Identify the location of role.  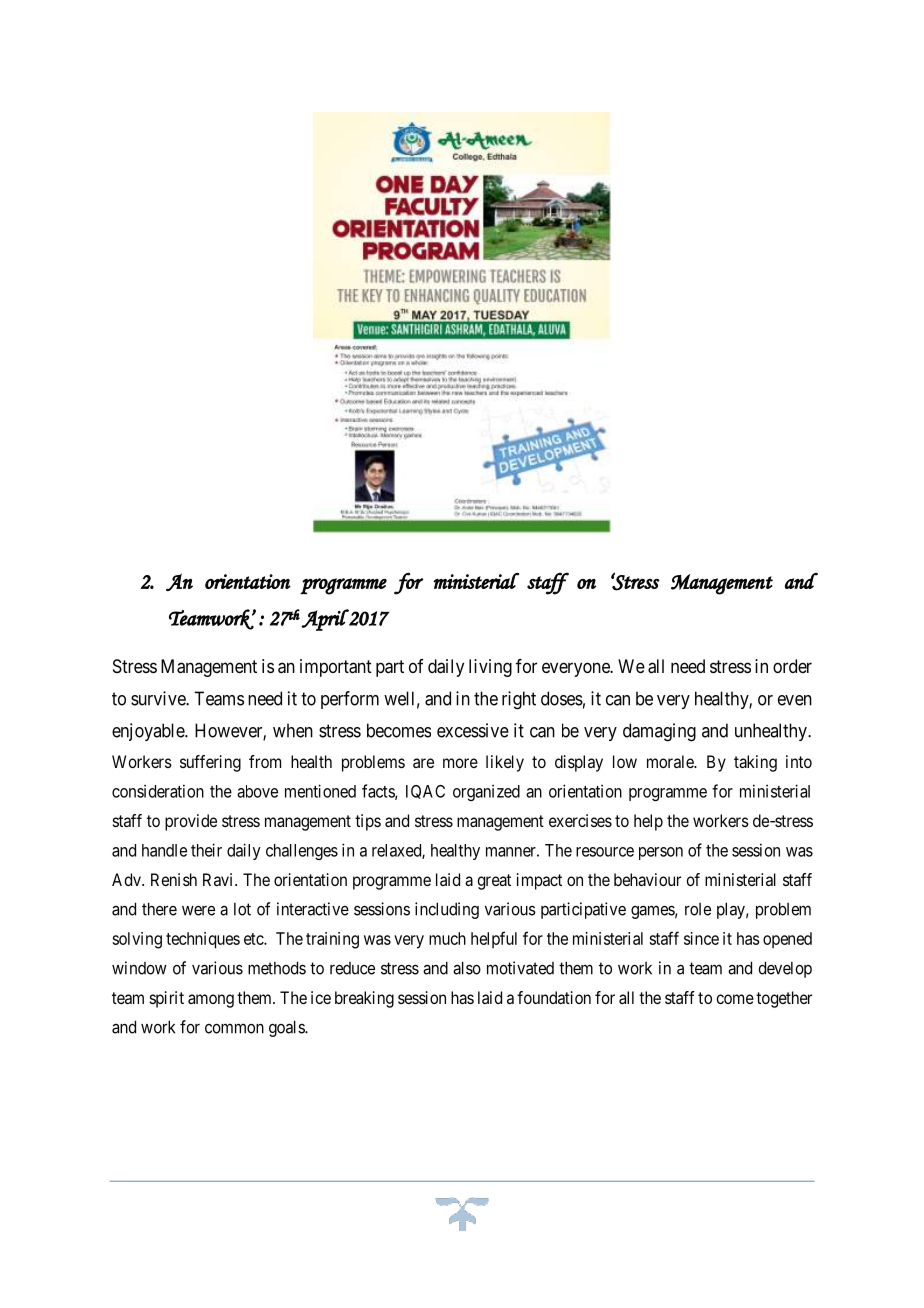
(698, 909).
